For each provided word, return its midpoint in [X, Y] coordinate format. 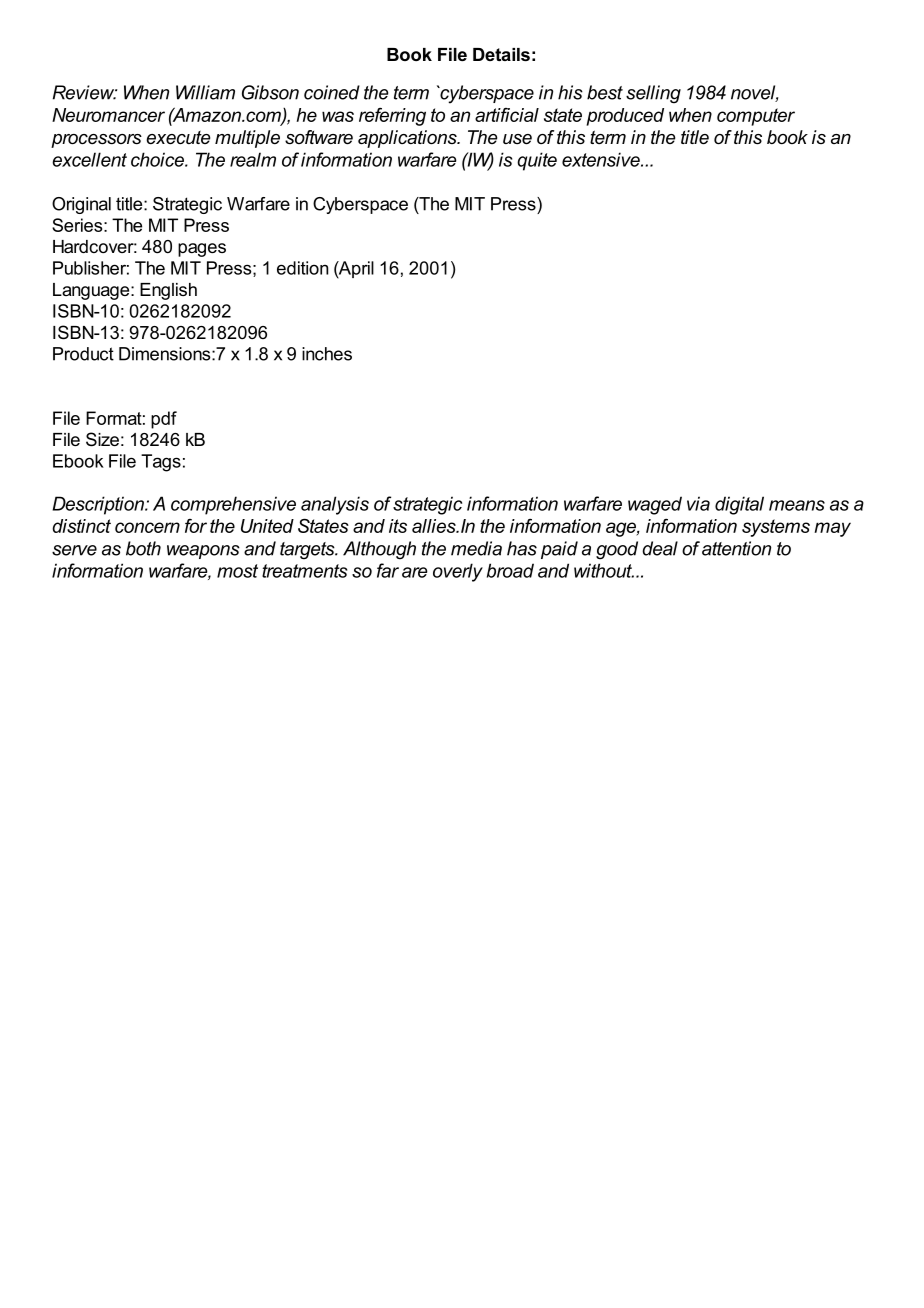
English [168, 291]
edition [302, 268]
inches [327, 354]
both [143, 548]
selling [653, 94]
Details [501, 54]
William [205, 92]
